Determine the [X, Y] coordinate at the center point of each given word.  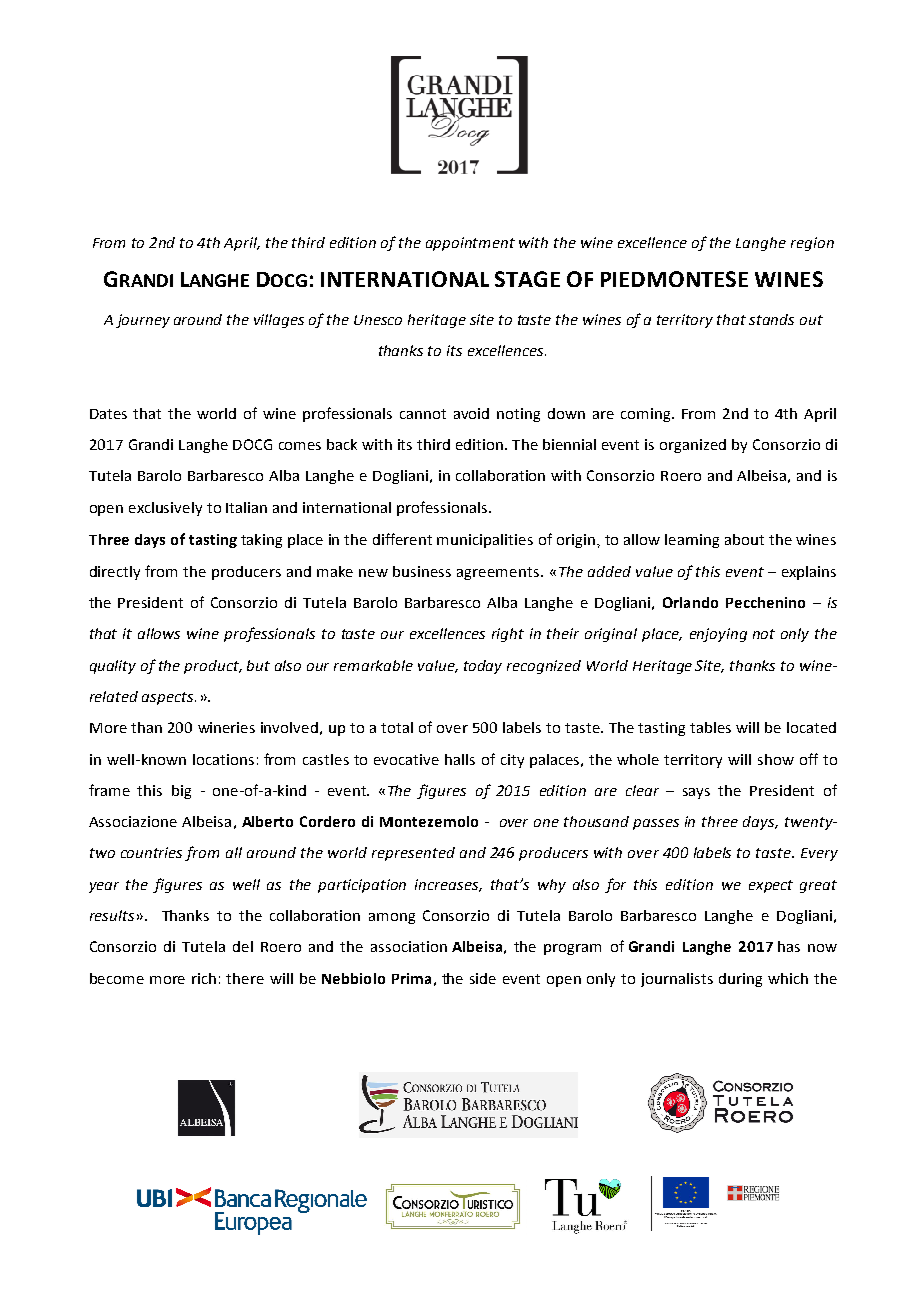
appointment [470, 244]
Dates [108, 414]
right [508, 635]
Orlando [690, 602]
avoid [471, 413]
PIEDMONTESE [674, 279]
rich [204, 978]
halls [460, 759]
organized [693, 446]
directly [115, 573]
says [696, 793]
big [181, 792]
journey [143, 321]
